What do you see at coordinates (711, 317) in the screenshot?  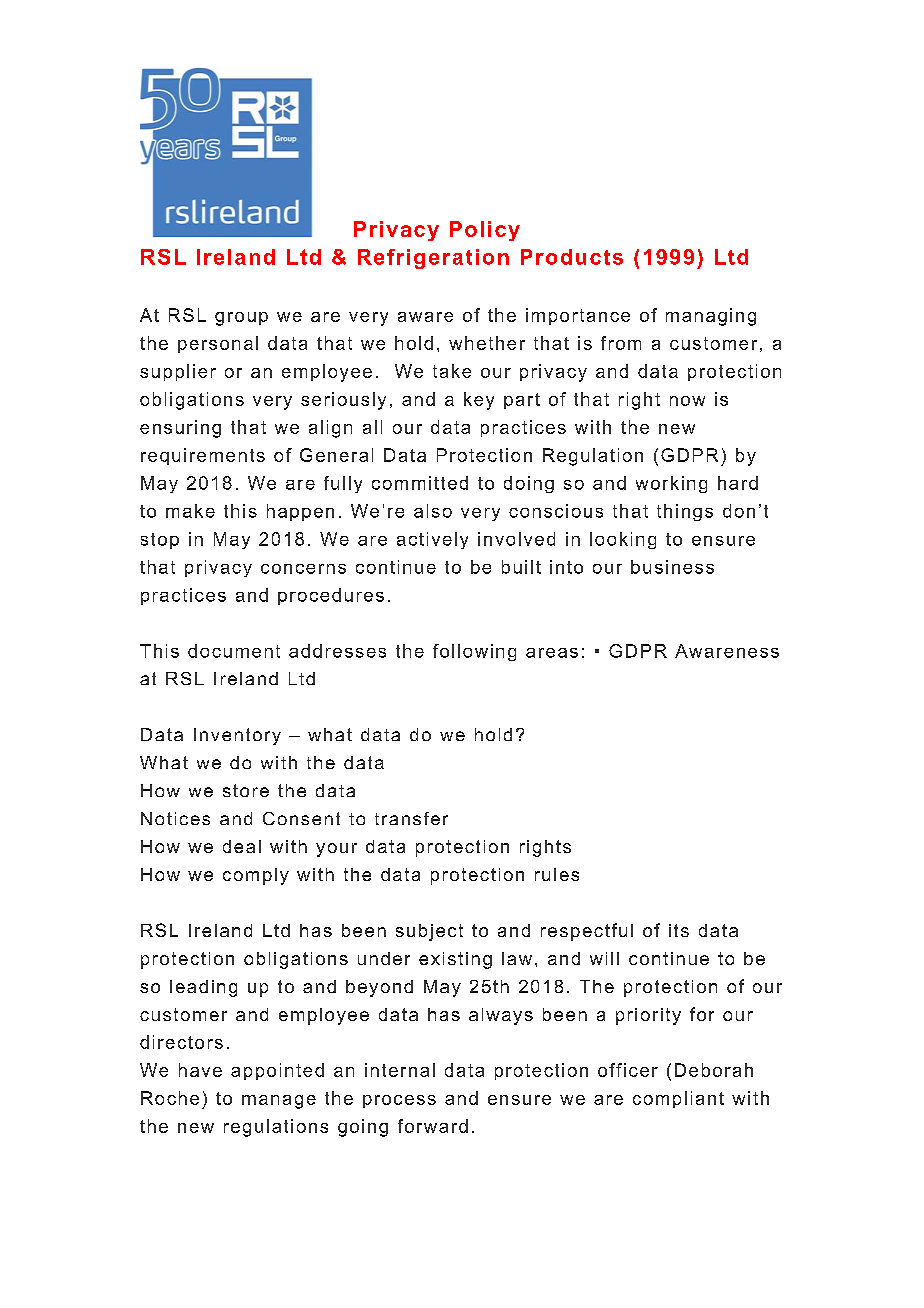 I see `managing` at bounding box center [711, 317].
